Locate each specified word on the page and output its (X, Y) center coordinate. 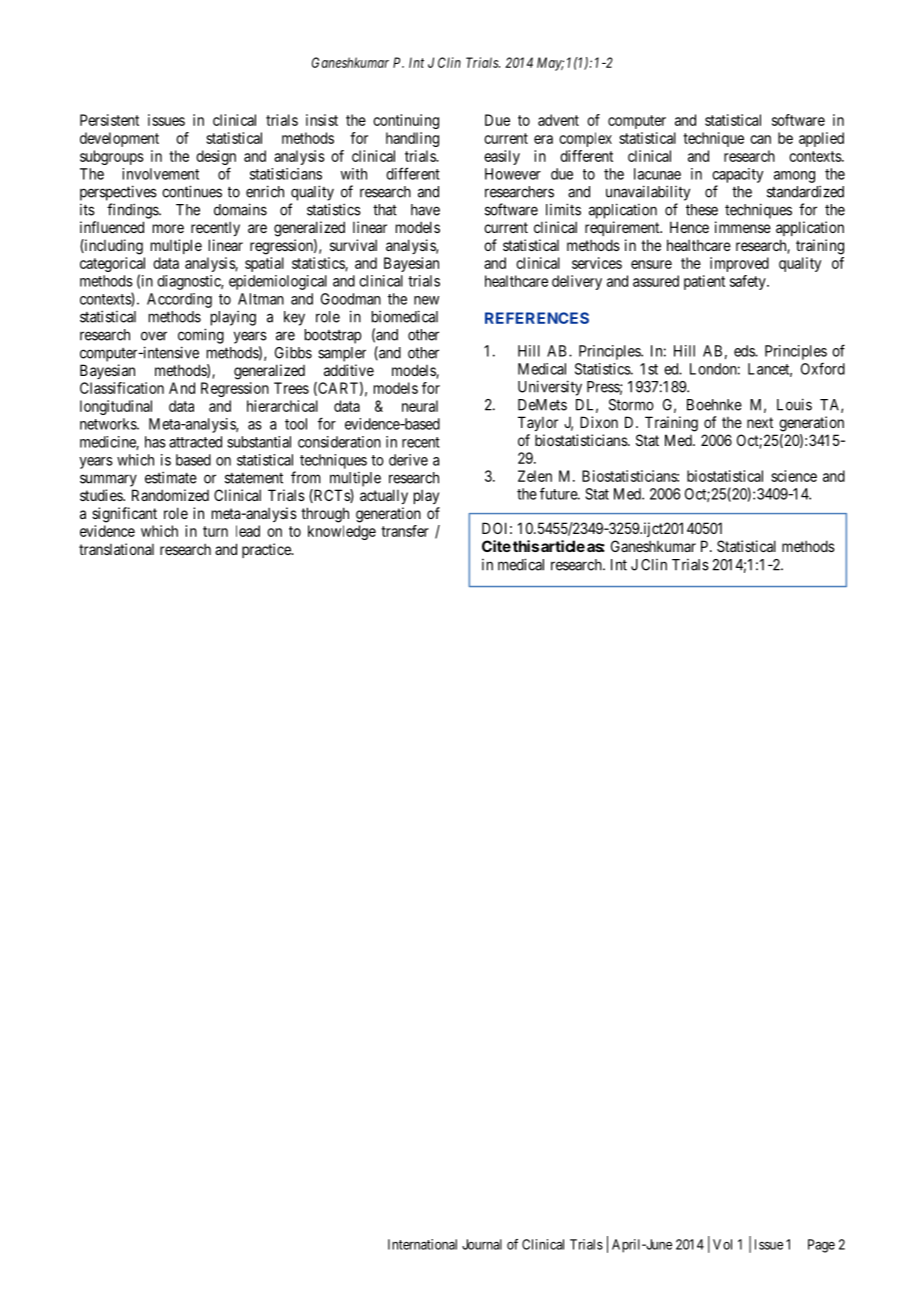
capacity (737, 175)
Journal (482, 1244)
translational (116, 549)
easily (502, 157)
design (216, 157)
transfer (405, 531)
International (422, 1244)
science (794, 476)
